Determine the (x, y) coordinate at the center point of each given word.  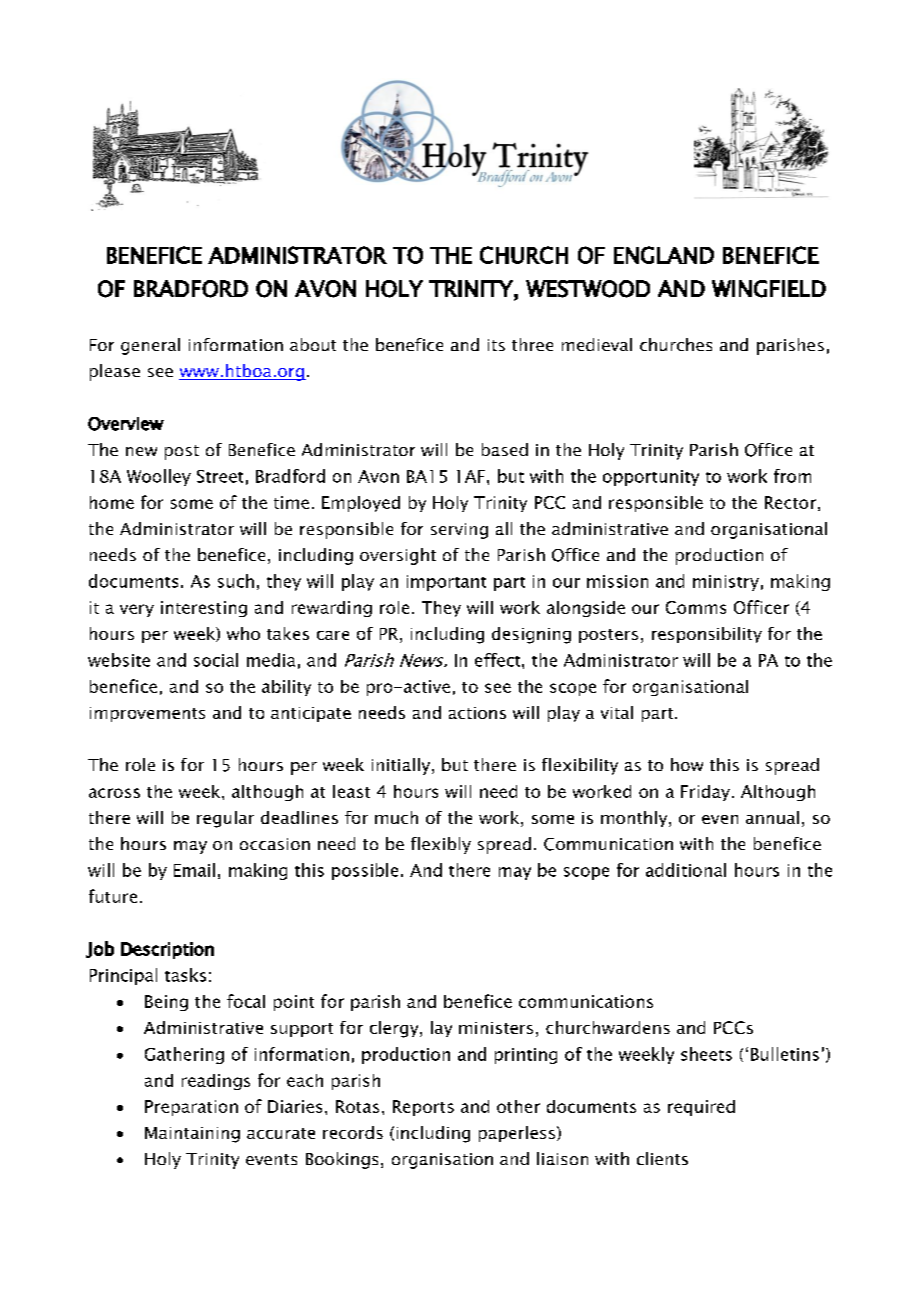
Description (167, 950)
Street (220, 476)
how (687, 764)
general (150, 346)
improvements (147, 714)
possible (365, 871)
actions (477, 713)
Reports (423, 1108)
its (496, 345)
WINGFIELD (769, 289)
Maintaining (192, 1135)
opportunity (651, 478)
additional (686, 870)
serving (459, 531)
